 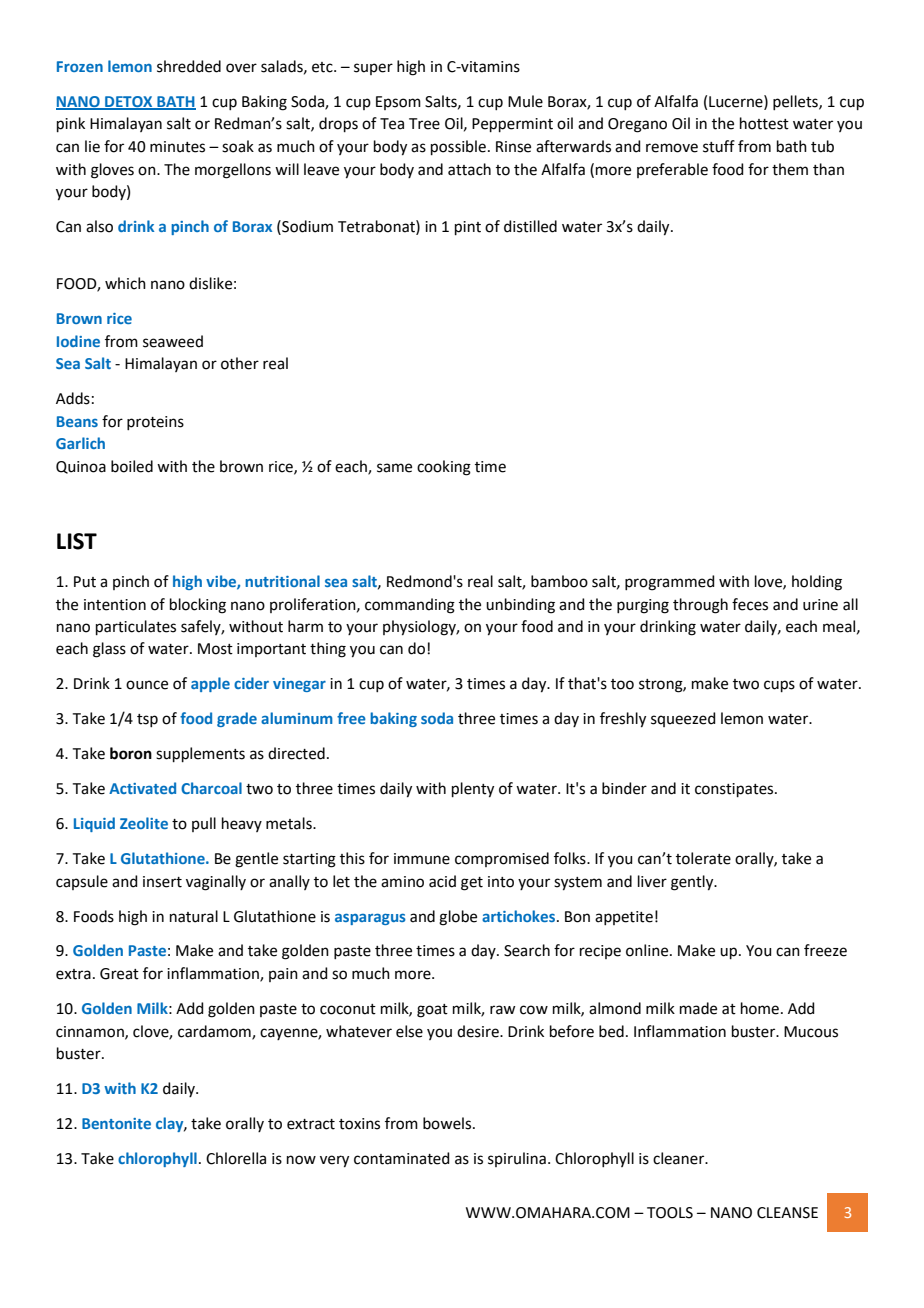 What do you see at coordinates (402, 1158) in the page?
I see `contaminated` at bounding box center [402, 1158].
